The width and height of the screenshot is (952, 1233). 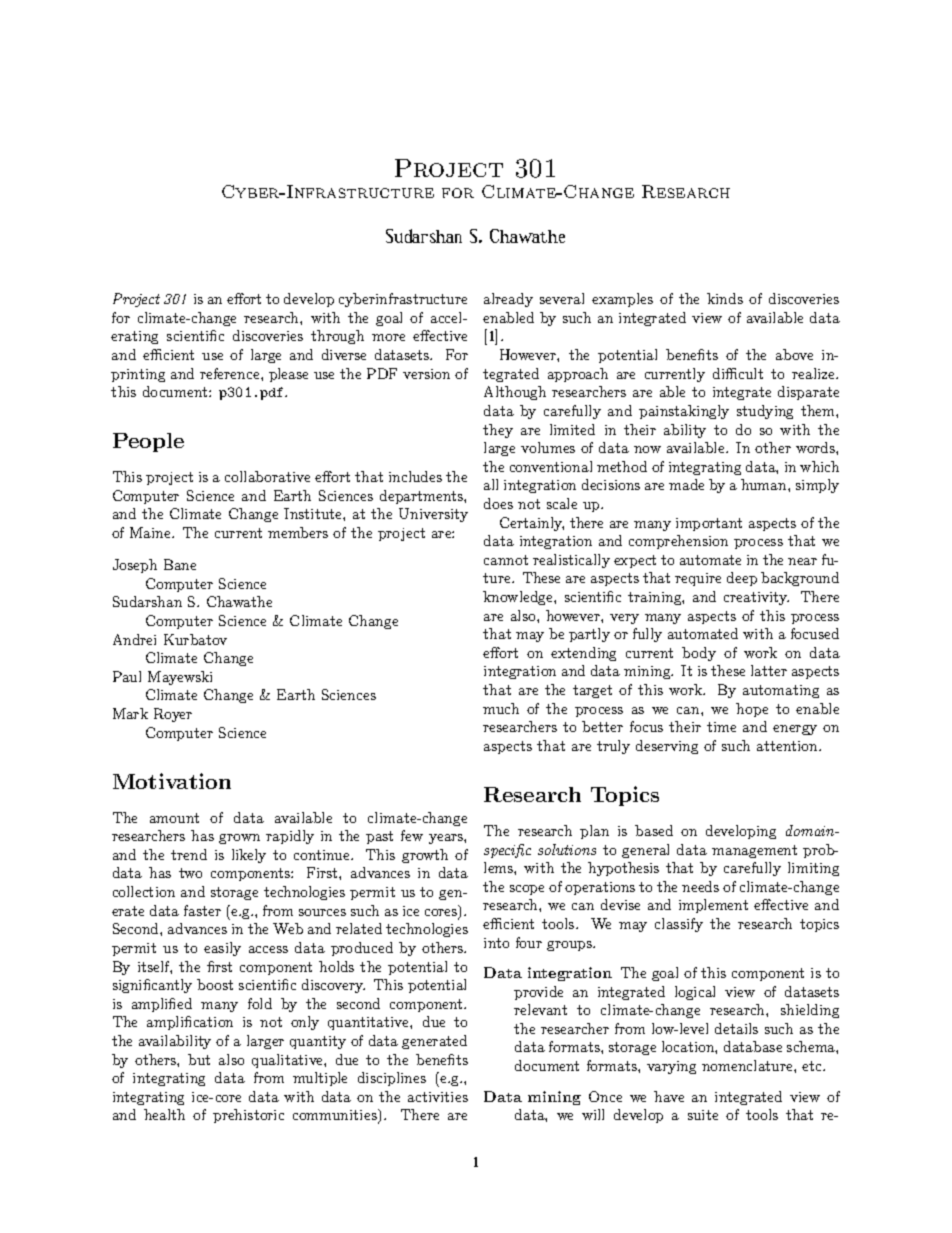 What do you see at coordinates (527, 890) in the screenshot?
I see `scope` at bounding box center [527, 890].
